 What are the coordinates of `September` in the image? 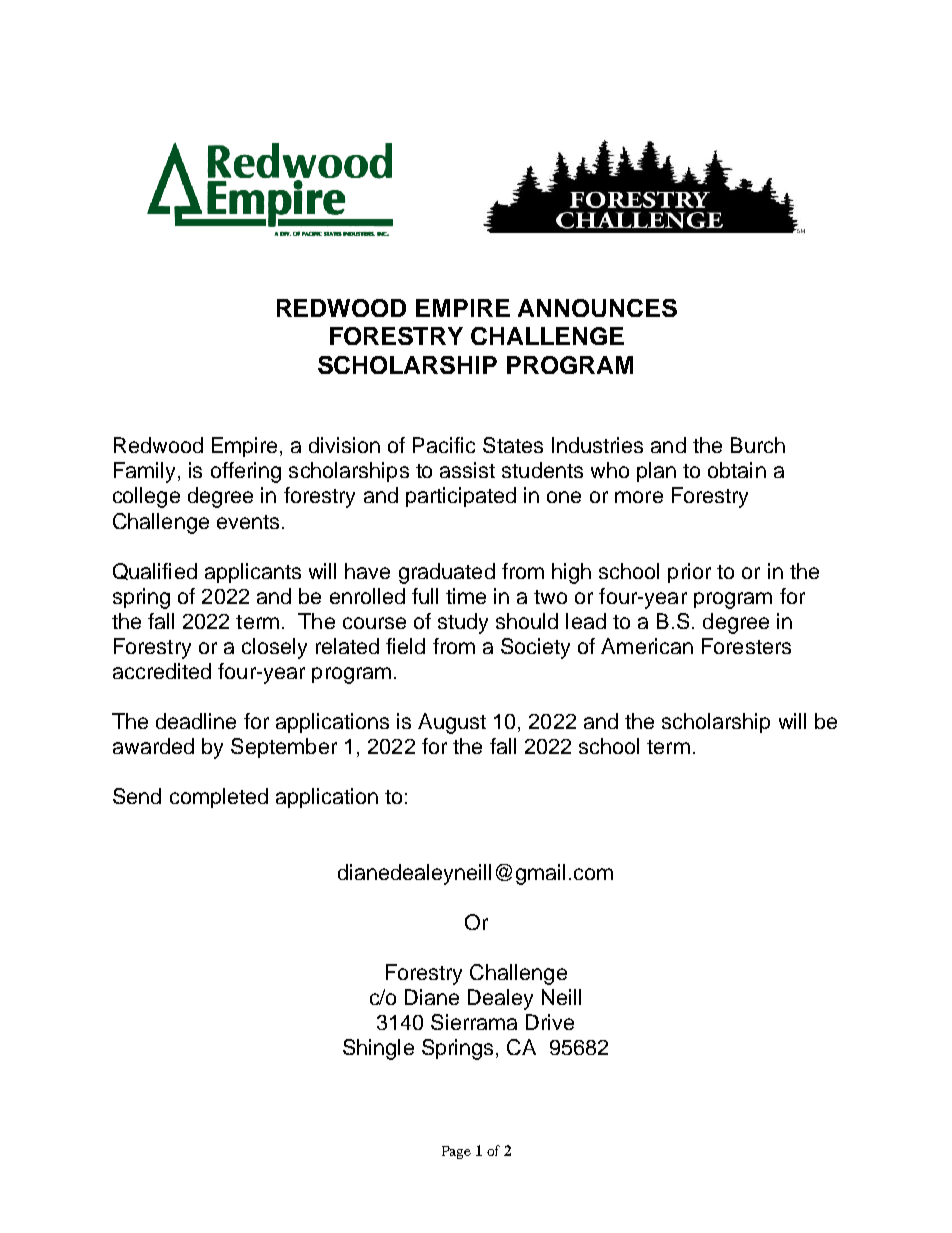 It's located at (284, 748).
